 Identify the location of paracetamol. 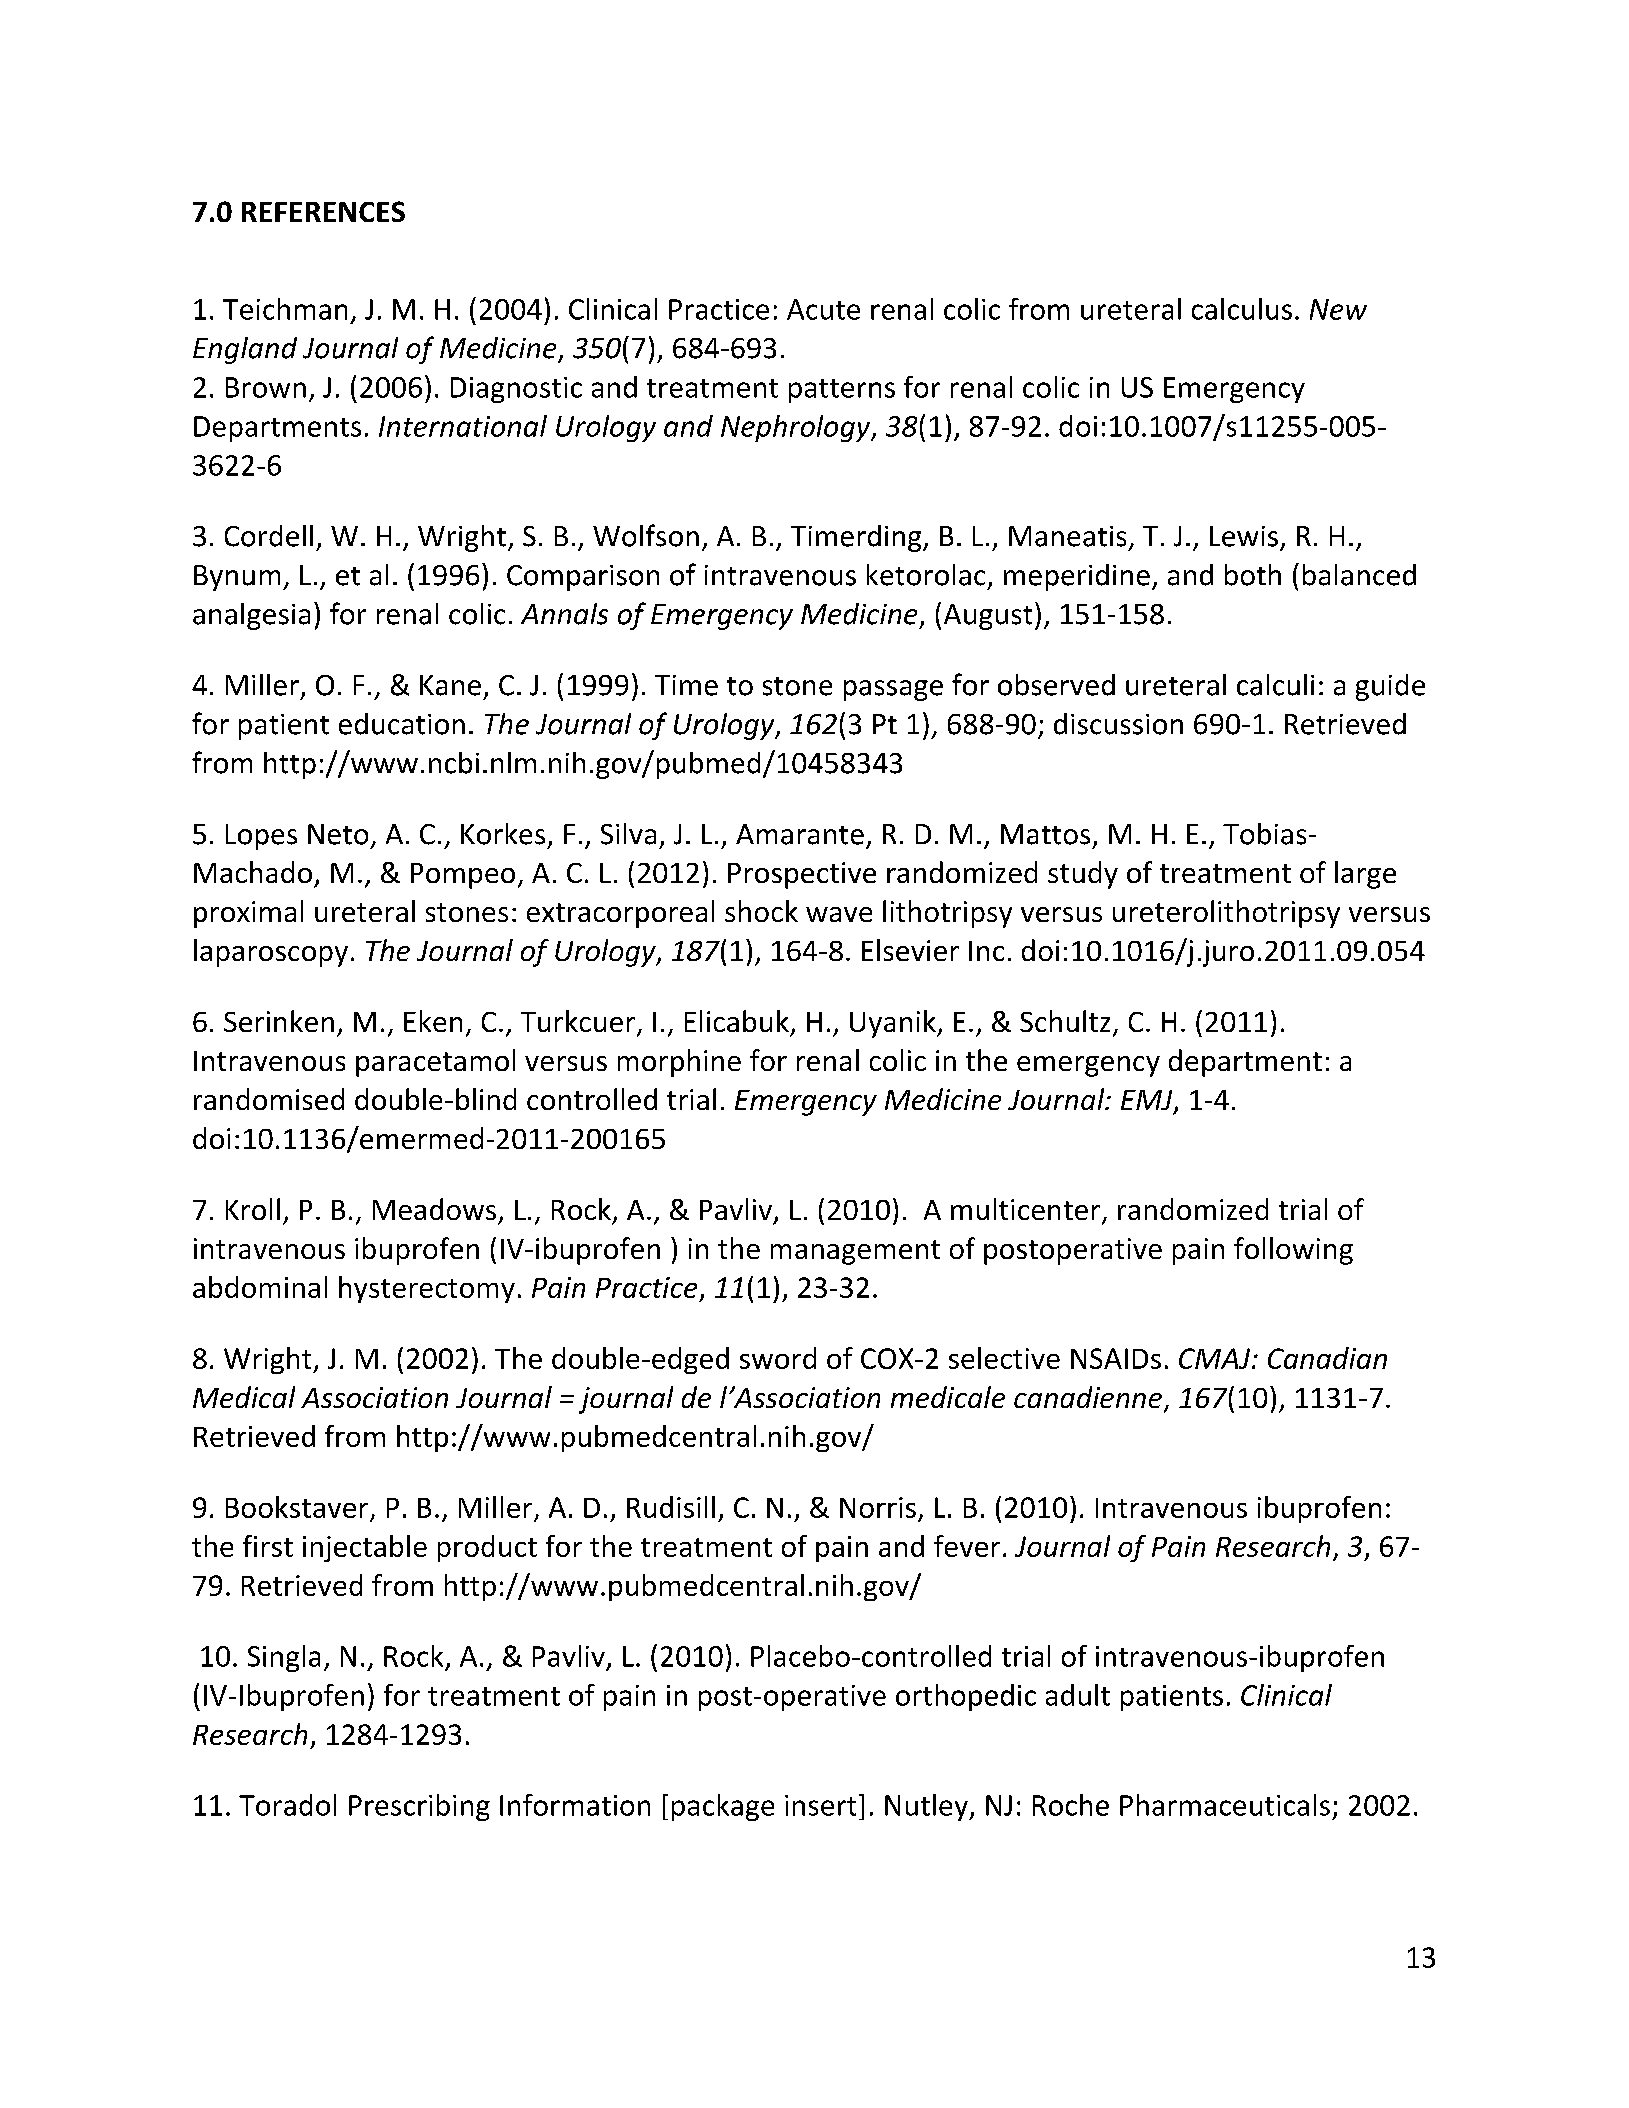
(435, 1063).
